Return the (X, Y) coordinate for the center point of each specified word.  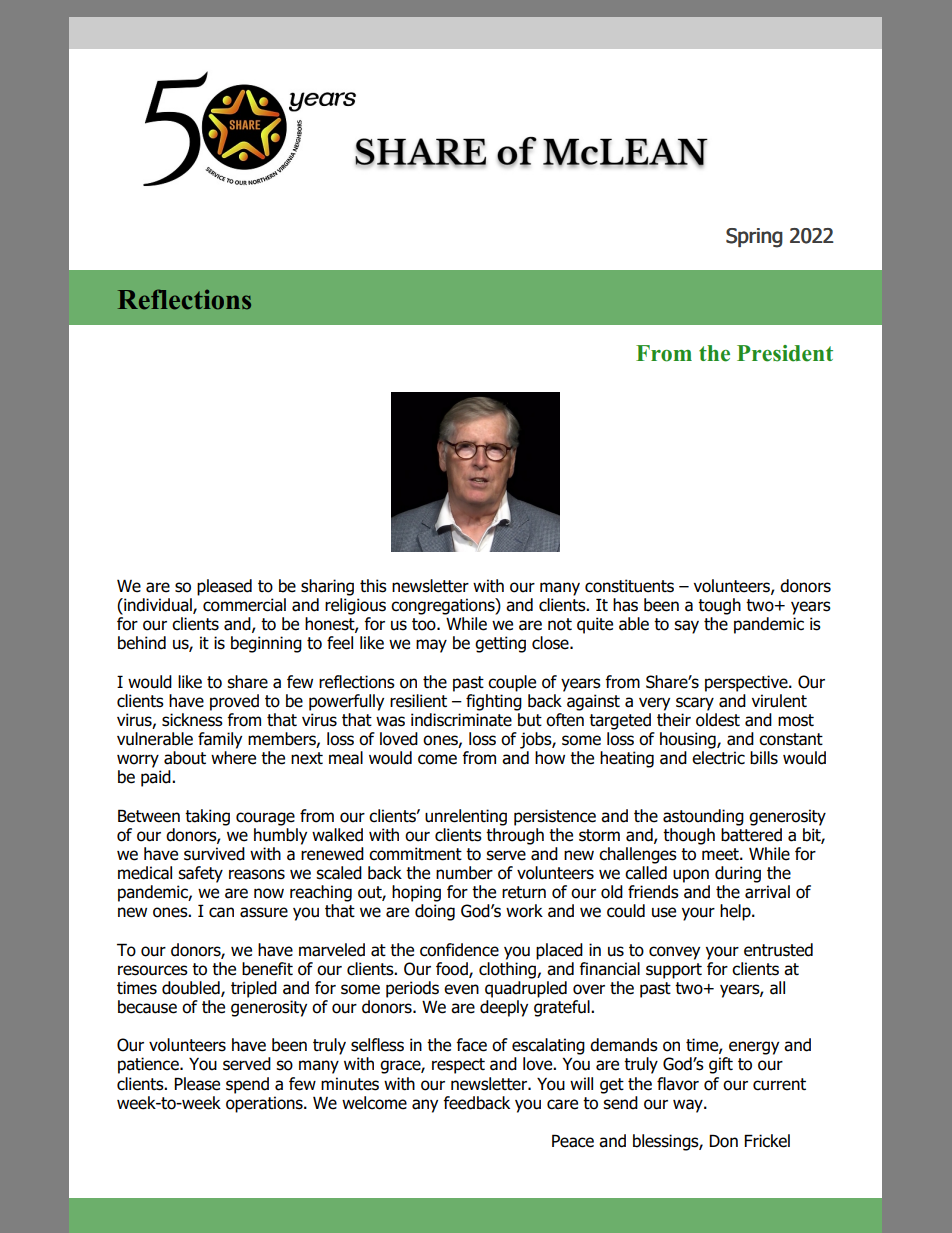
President (785, 353)
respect (458, 1066)
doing (435, 912)
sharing (327, 587)
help (736, 912)
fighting (494, 701)
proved (234, 702)
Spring (754, 238)
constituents (629, 586)
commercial (244, 605)
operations (265, 1104)
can (221, 912)
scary (695, 704)
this (373, 586)
